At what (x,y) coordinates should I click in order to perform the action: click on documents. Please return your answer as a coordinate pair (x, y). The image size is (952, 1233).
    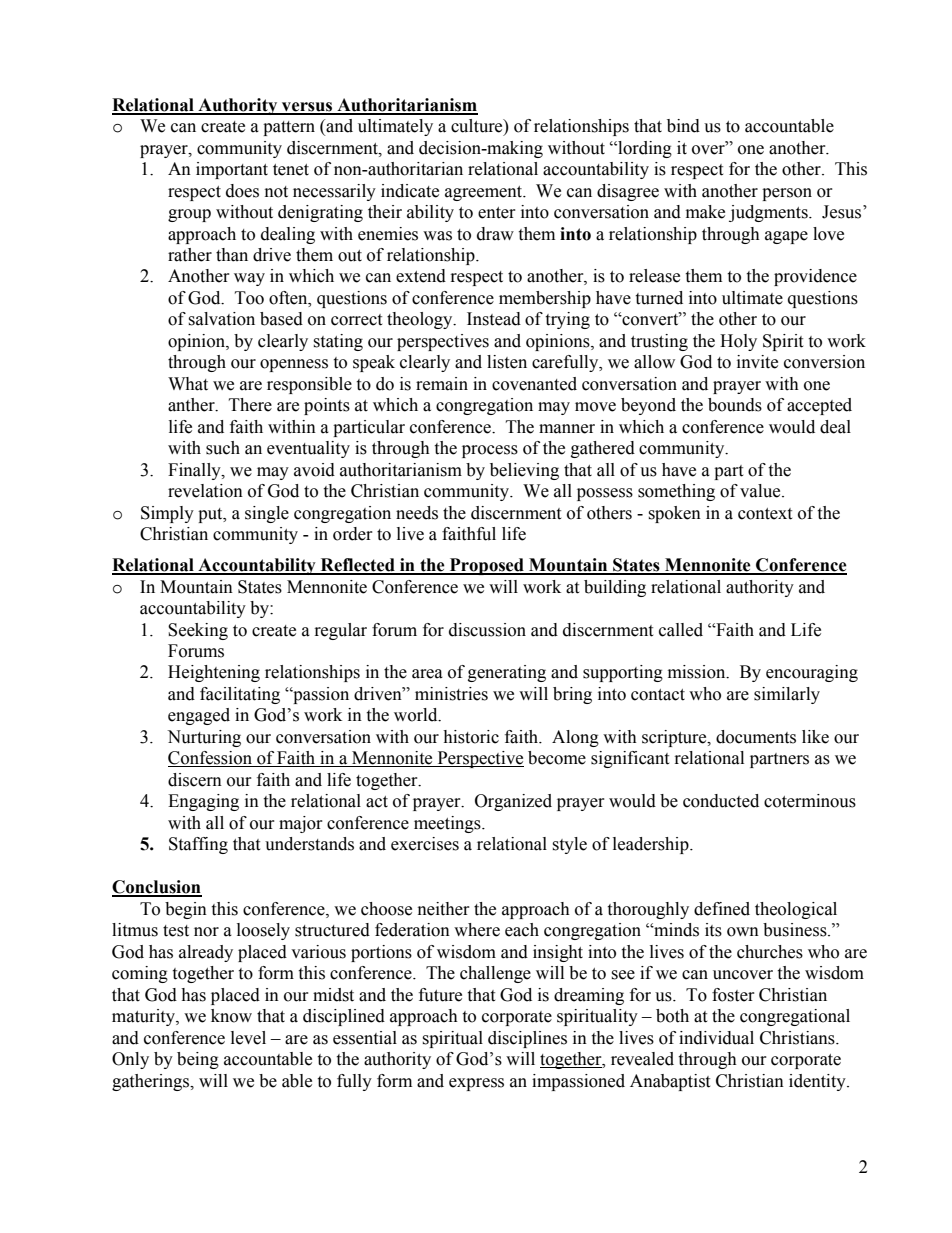
    Looking at the image, I should click on (756, 737).
